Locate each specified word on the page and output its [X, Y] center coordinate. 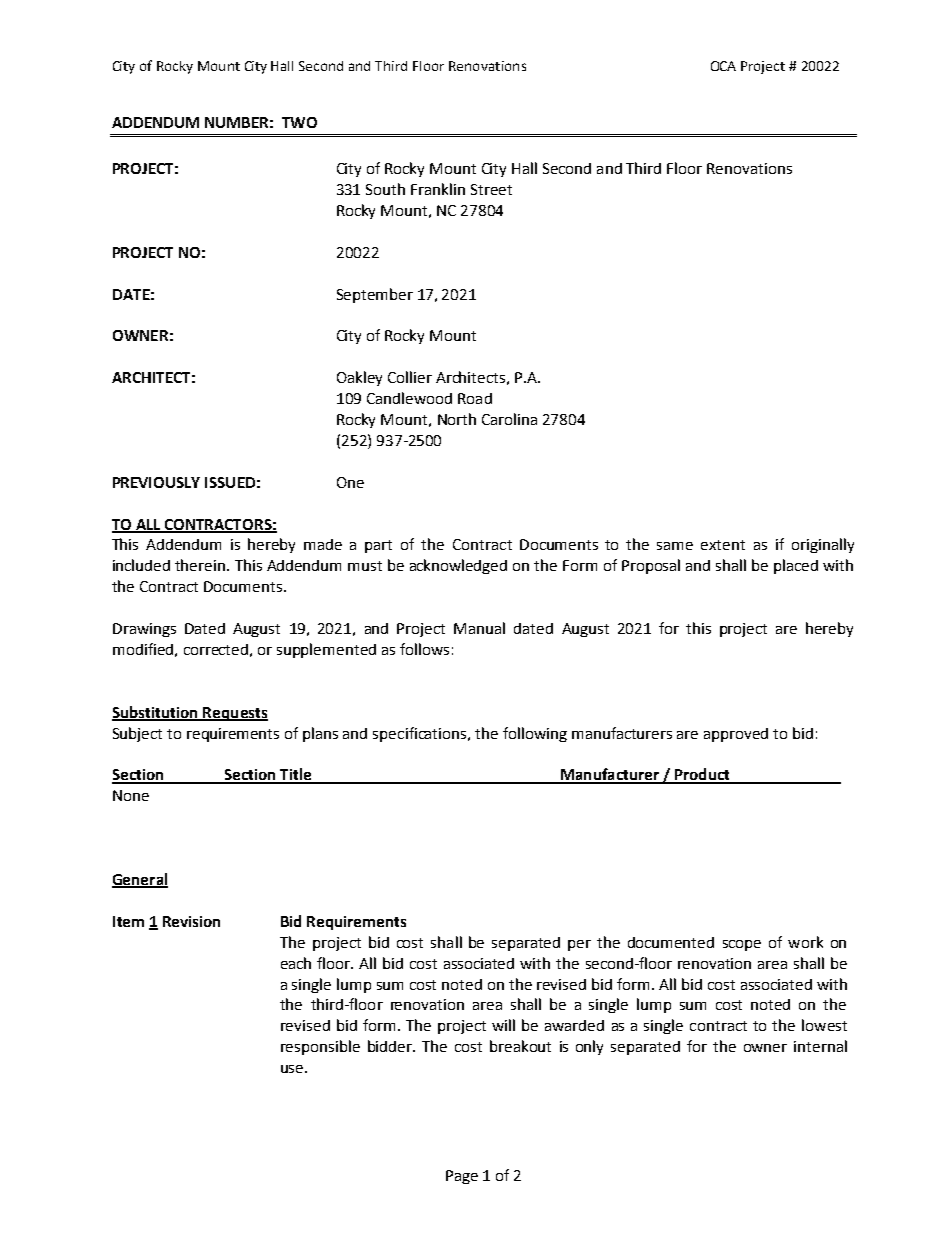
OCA [723, 66]
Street [491, 189]
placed [796, 566]
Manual [479, 628]
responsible [320, 1047]
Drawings [144, 630]
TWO [299, 122]
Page [462, 1177]
